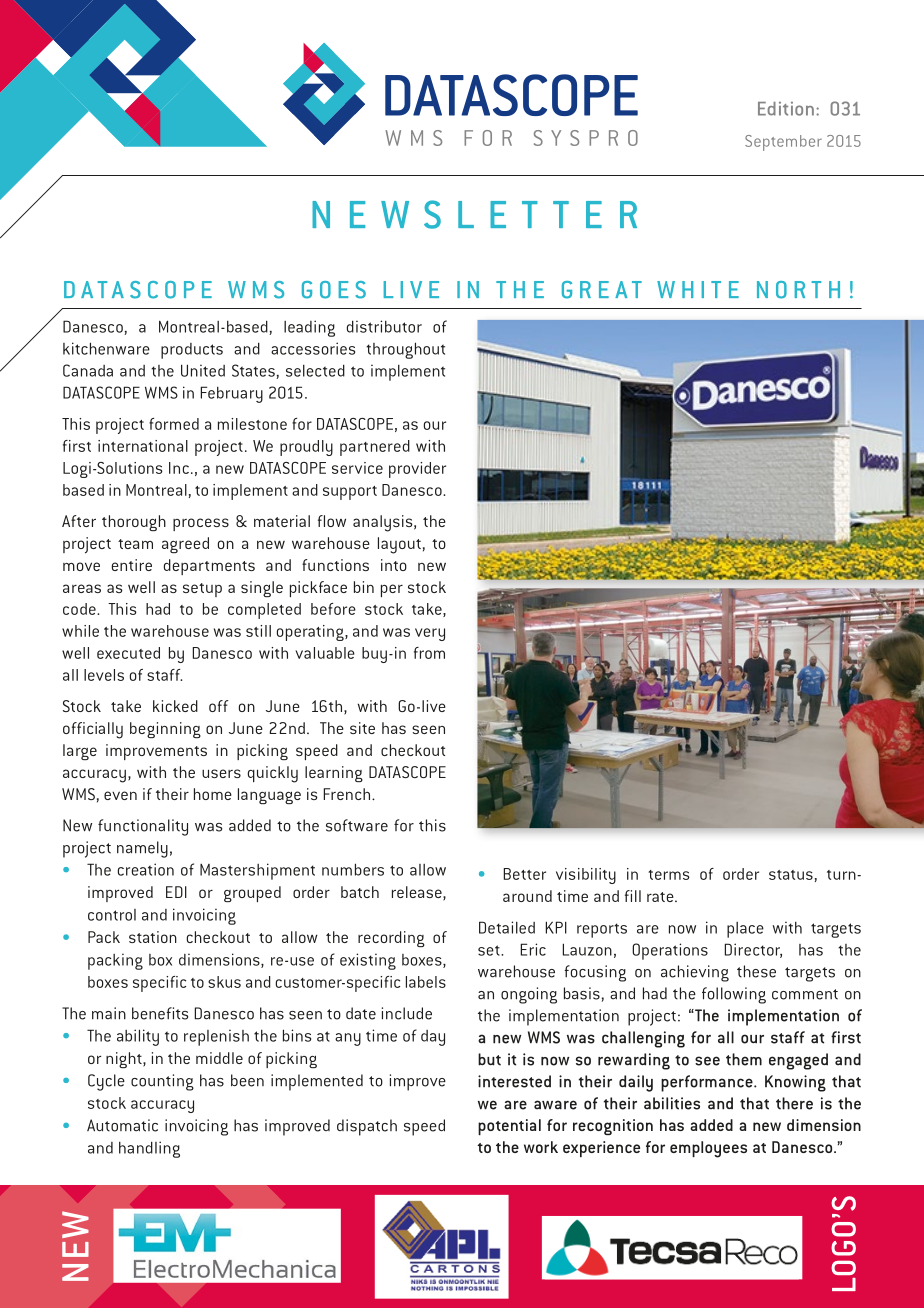 The height and width of the screenshot is (1308, 924). What do you see at coordinates (146, 869) in the screenshot?
I see `creation` at bounding box center [146, 869].
